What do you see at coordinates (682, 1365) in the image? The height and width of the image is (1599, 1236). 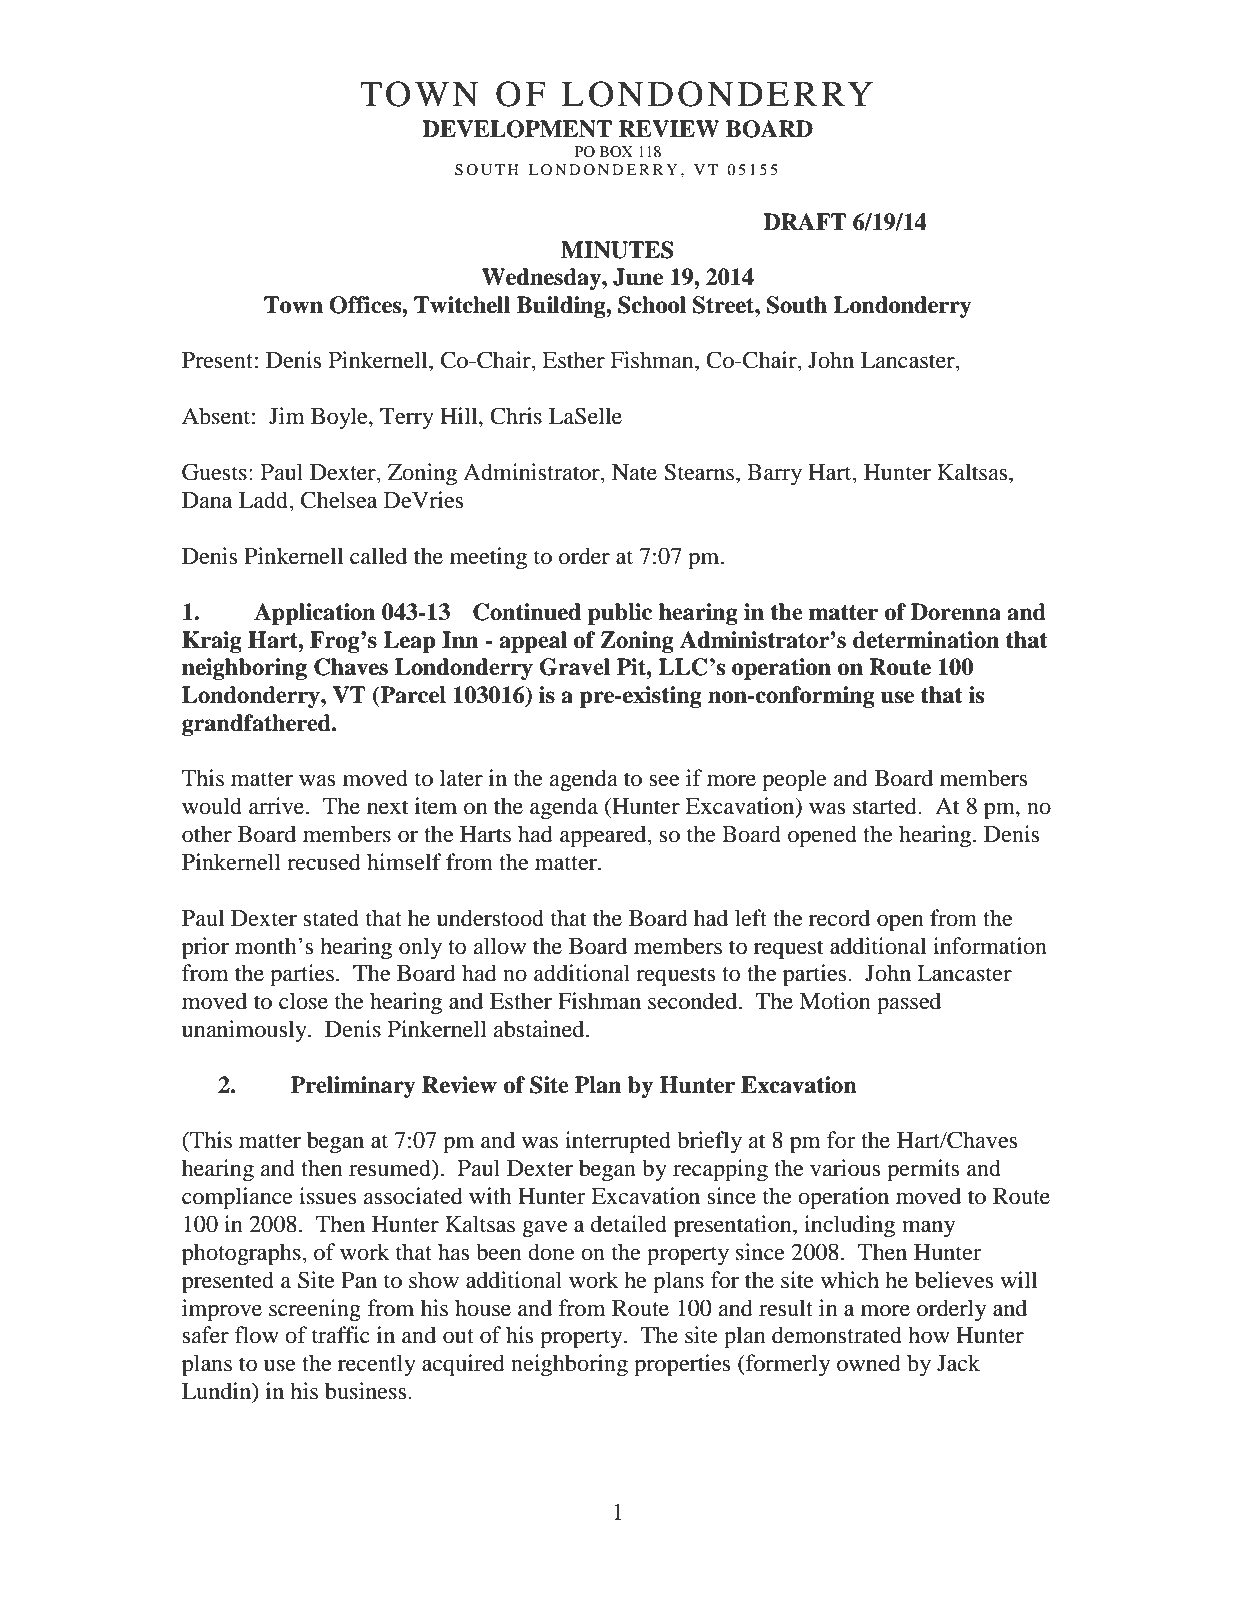 I see `properties` at bounding box center [682, 1365].
